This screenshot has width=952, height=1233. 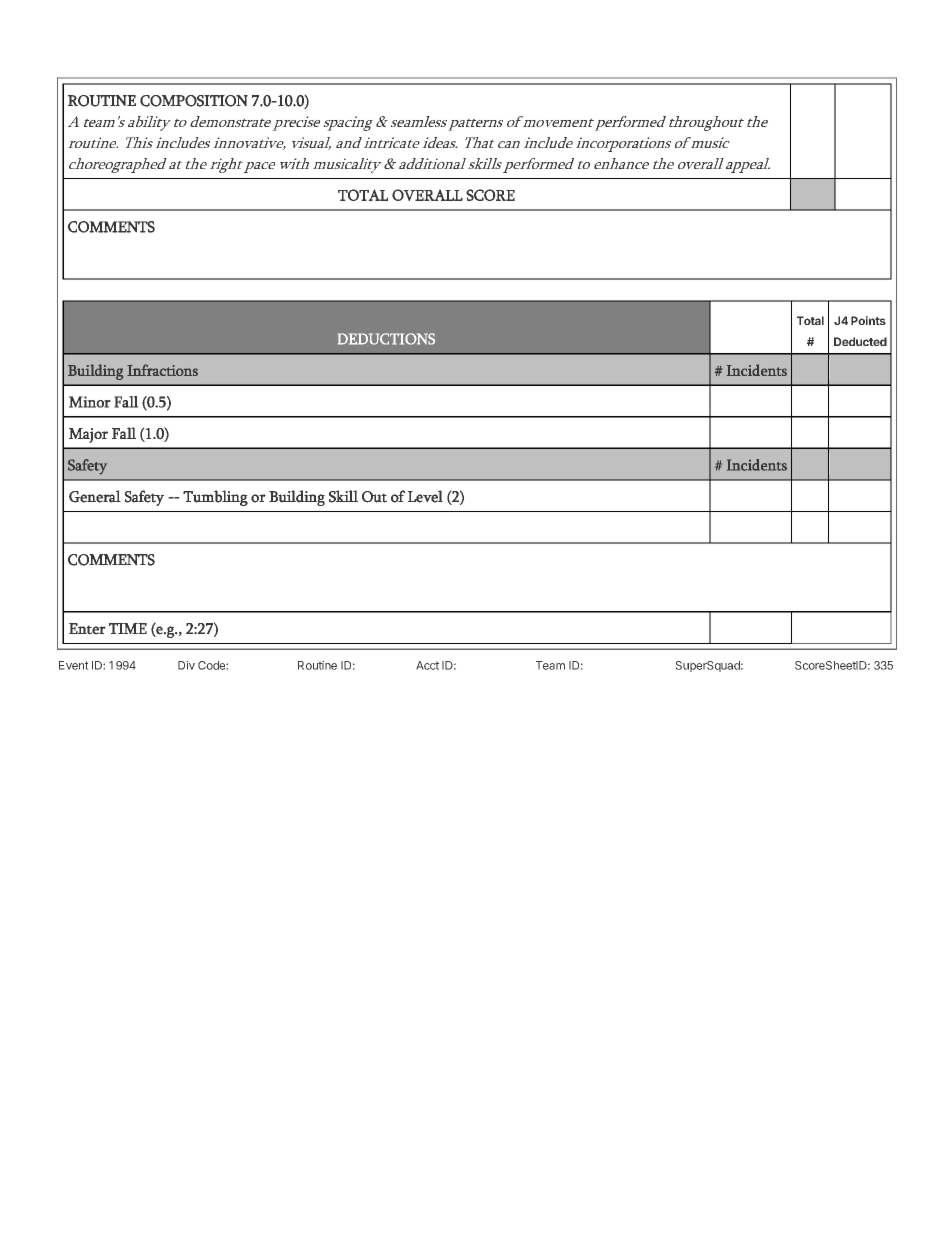 I want to click on Acct, so click(x=427, y=665).
